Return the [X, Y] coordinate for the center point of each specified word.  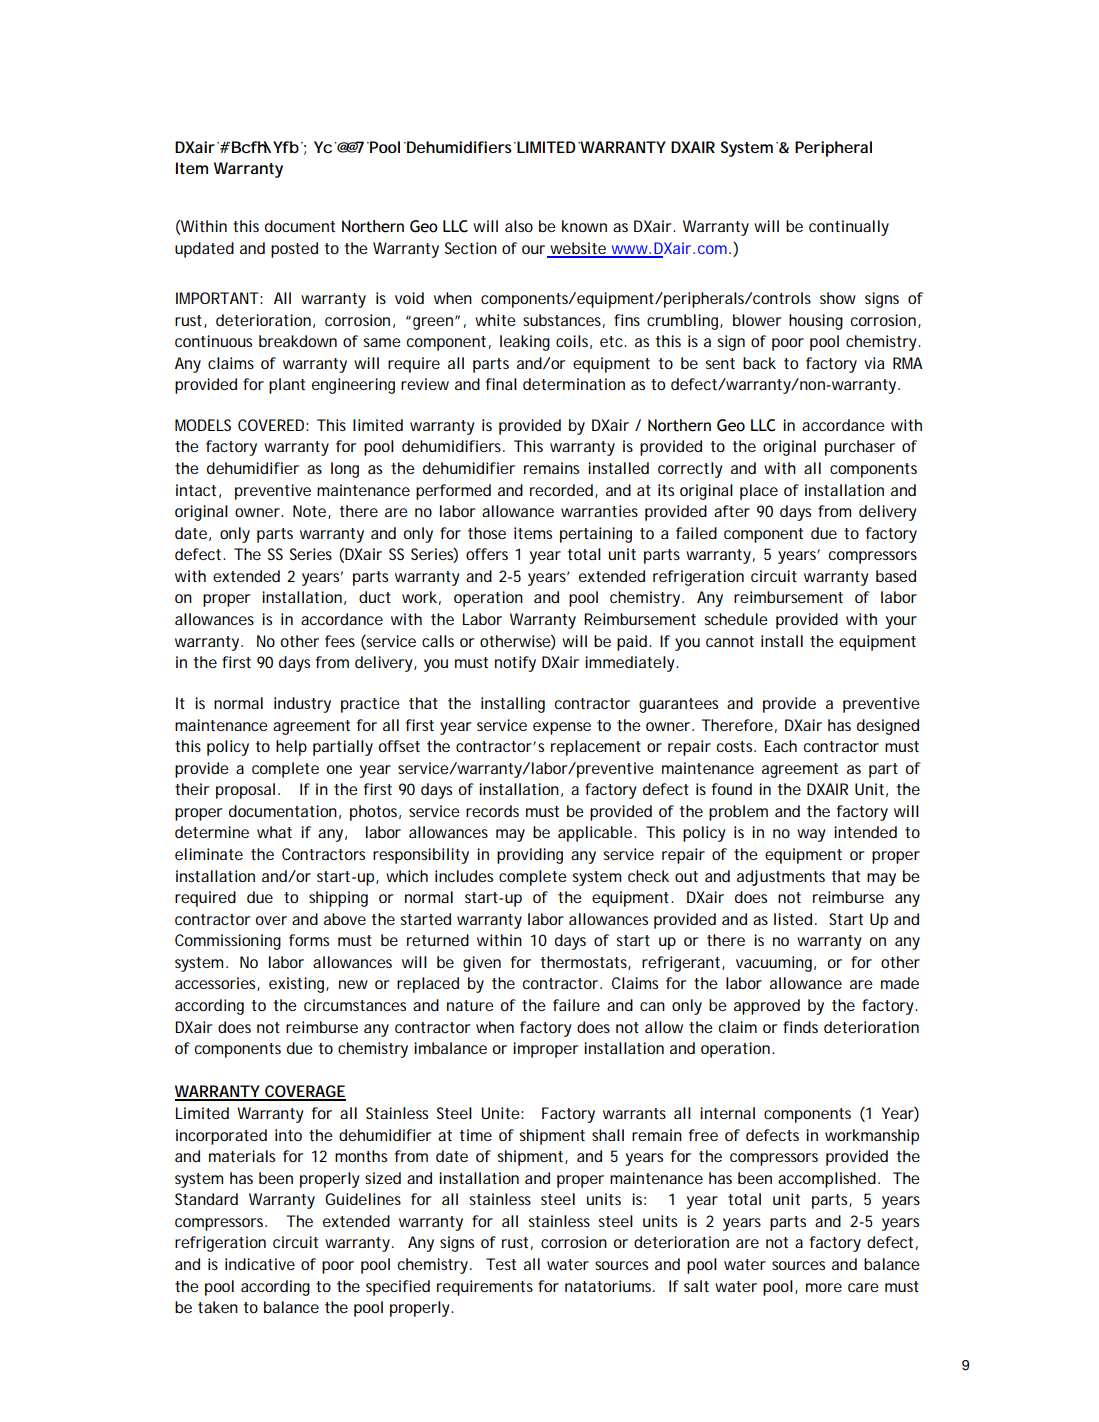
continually [849, 228]
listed [793, 919]
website [578, 249]
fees [340, 641]
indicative [260, 1264]
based [896, 576]
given [482, 964]
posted [294, 250]
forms [309, 940]
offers [487, 554]
